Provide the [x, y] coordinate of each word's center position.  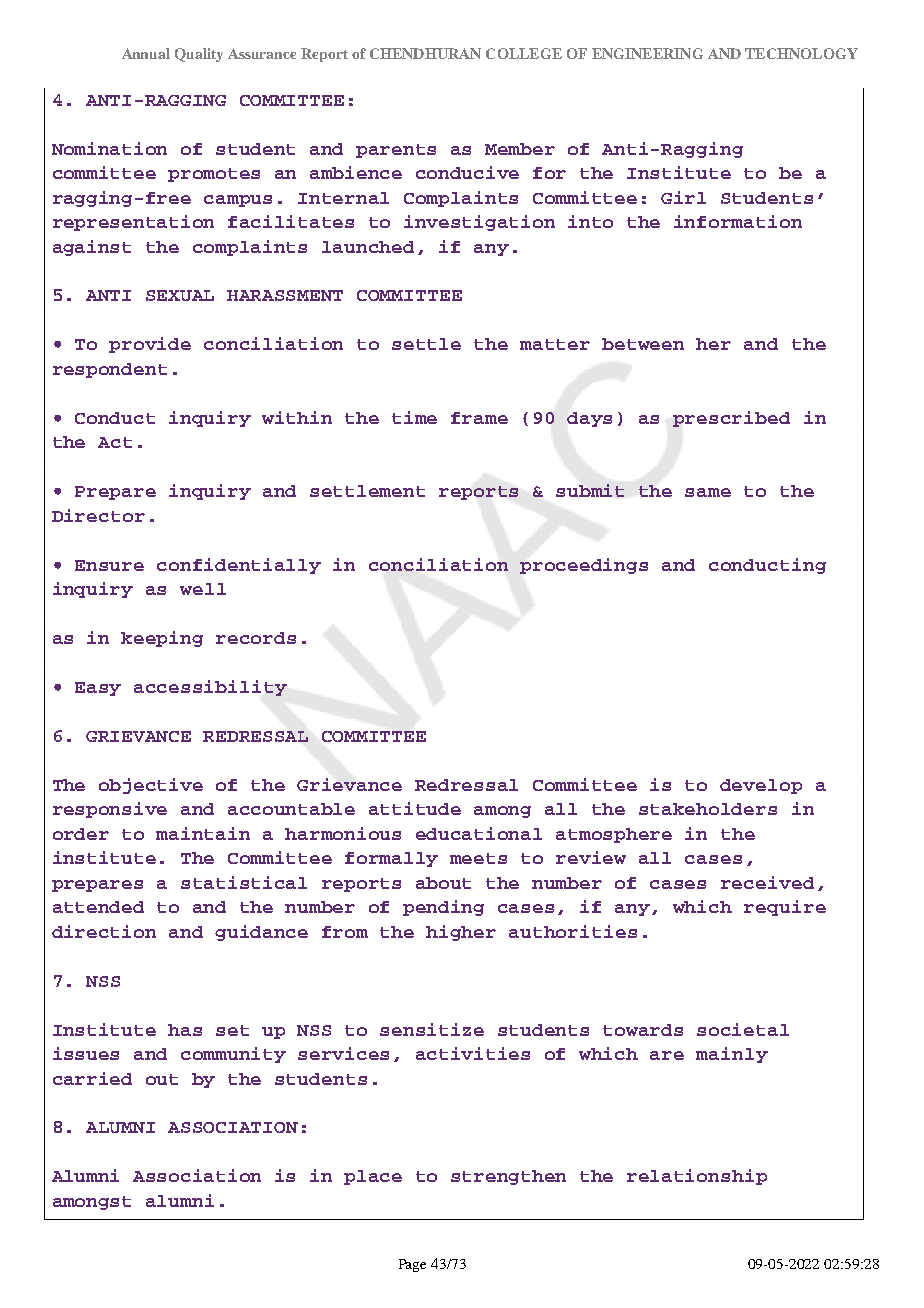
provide [150, 345]
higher [461, 933]
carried [92, 1078]
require [785, 908]
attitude [415, 808]
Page [412, 1265]
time [414, 417]
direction [104, 931]
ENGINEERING [647, 53]
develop [761, 786]
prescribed [731, 419]
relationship [697, 1177]
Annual [146, 53]
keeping [162, 639]
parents [396, 151]
